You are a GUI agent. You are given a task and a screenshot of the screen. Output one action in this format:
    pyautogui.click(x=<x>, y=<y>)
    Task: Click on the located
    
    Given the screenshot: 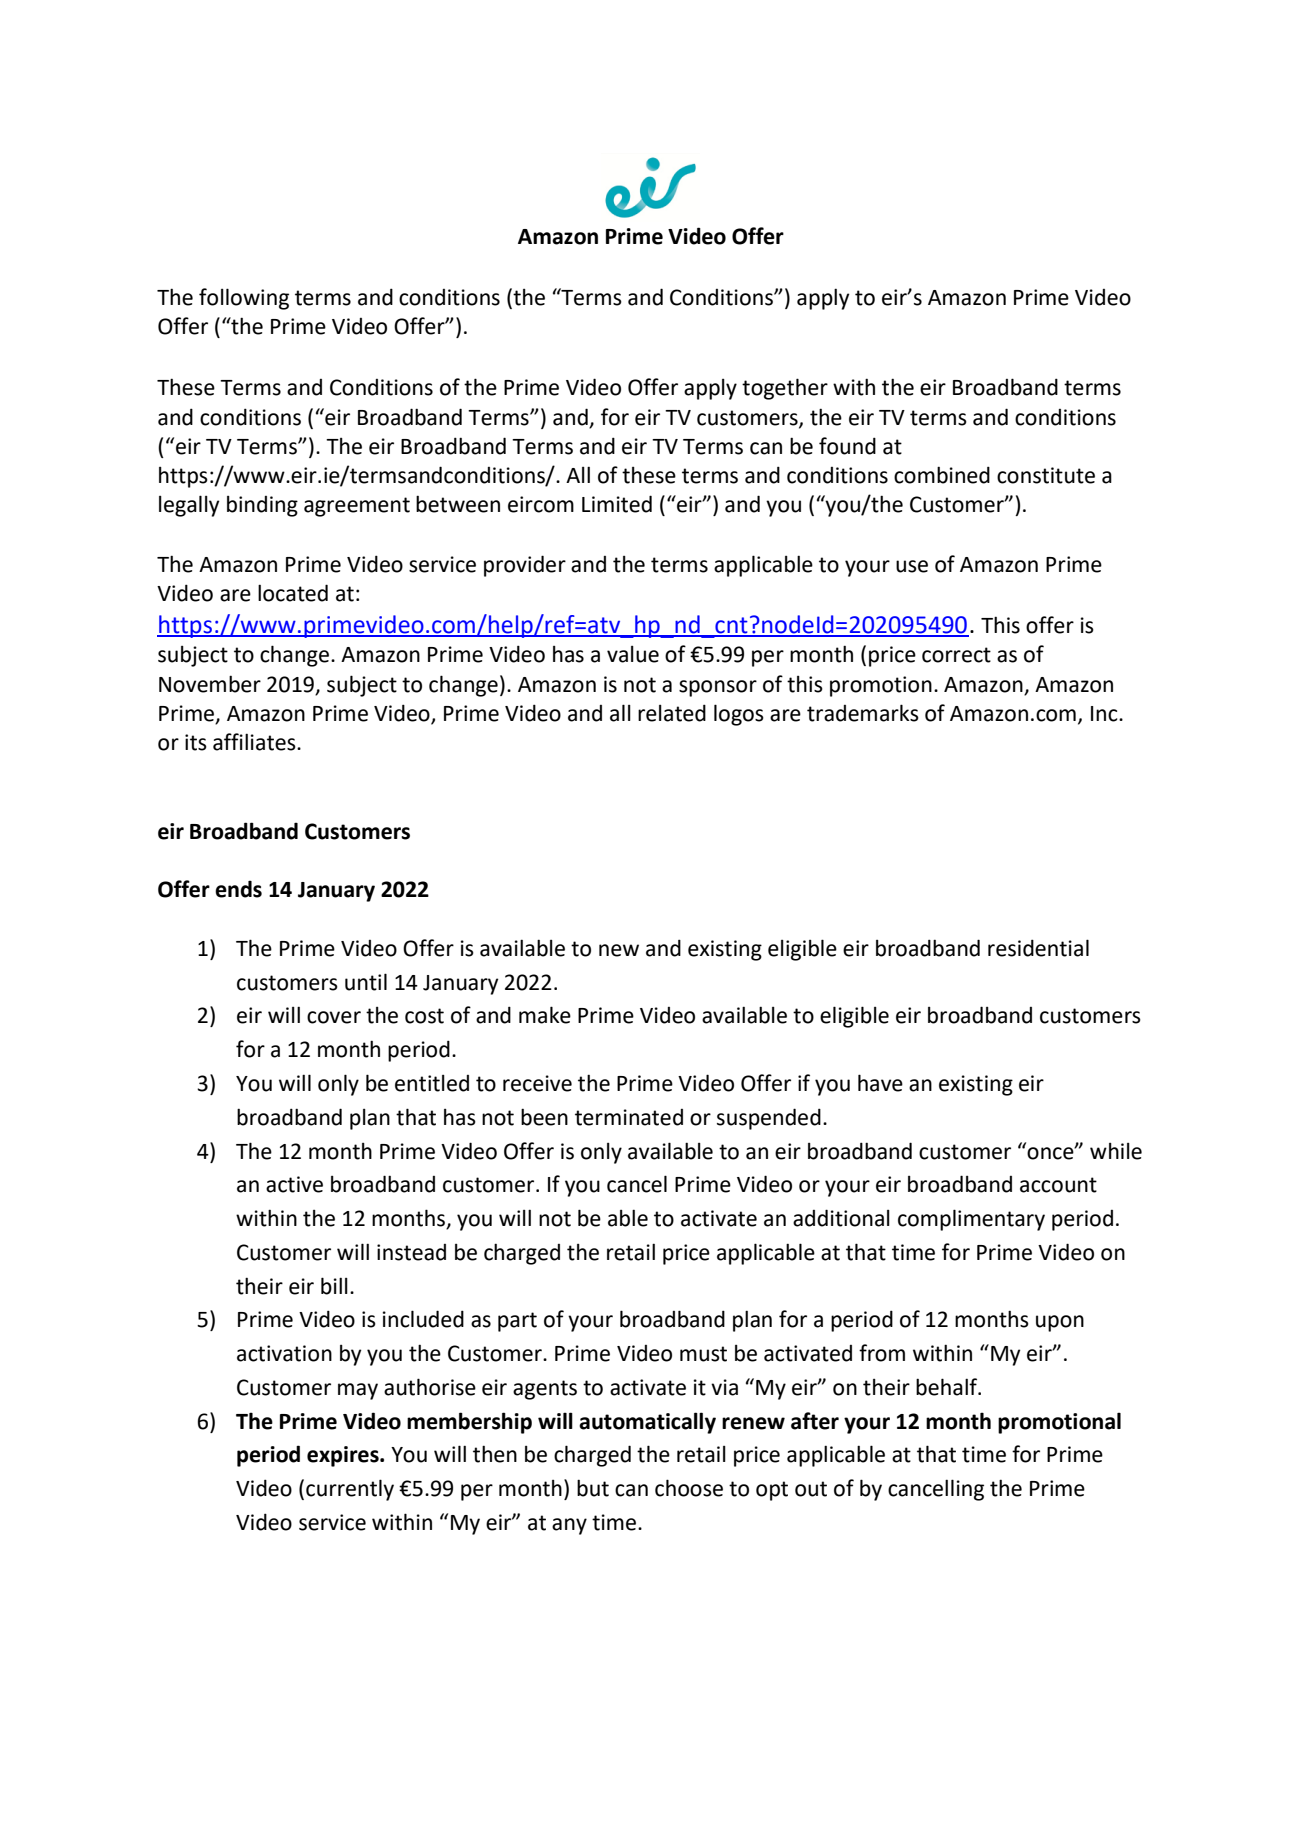 What is the action you would take?
    pyautogui.click(x=293, y=593)
